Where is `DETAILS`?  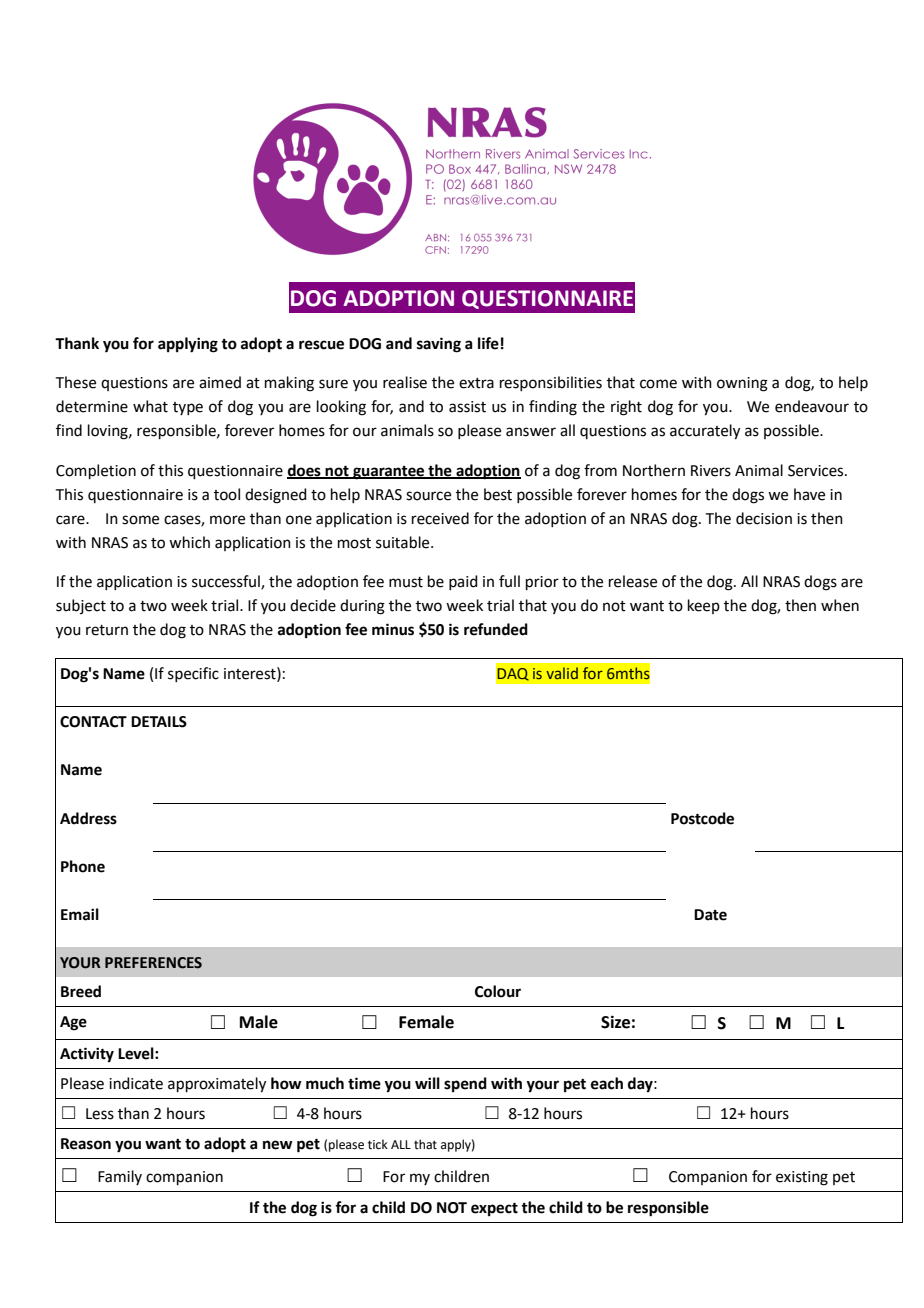 DETAILS is located at coordinates (159, 722).
